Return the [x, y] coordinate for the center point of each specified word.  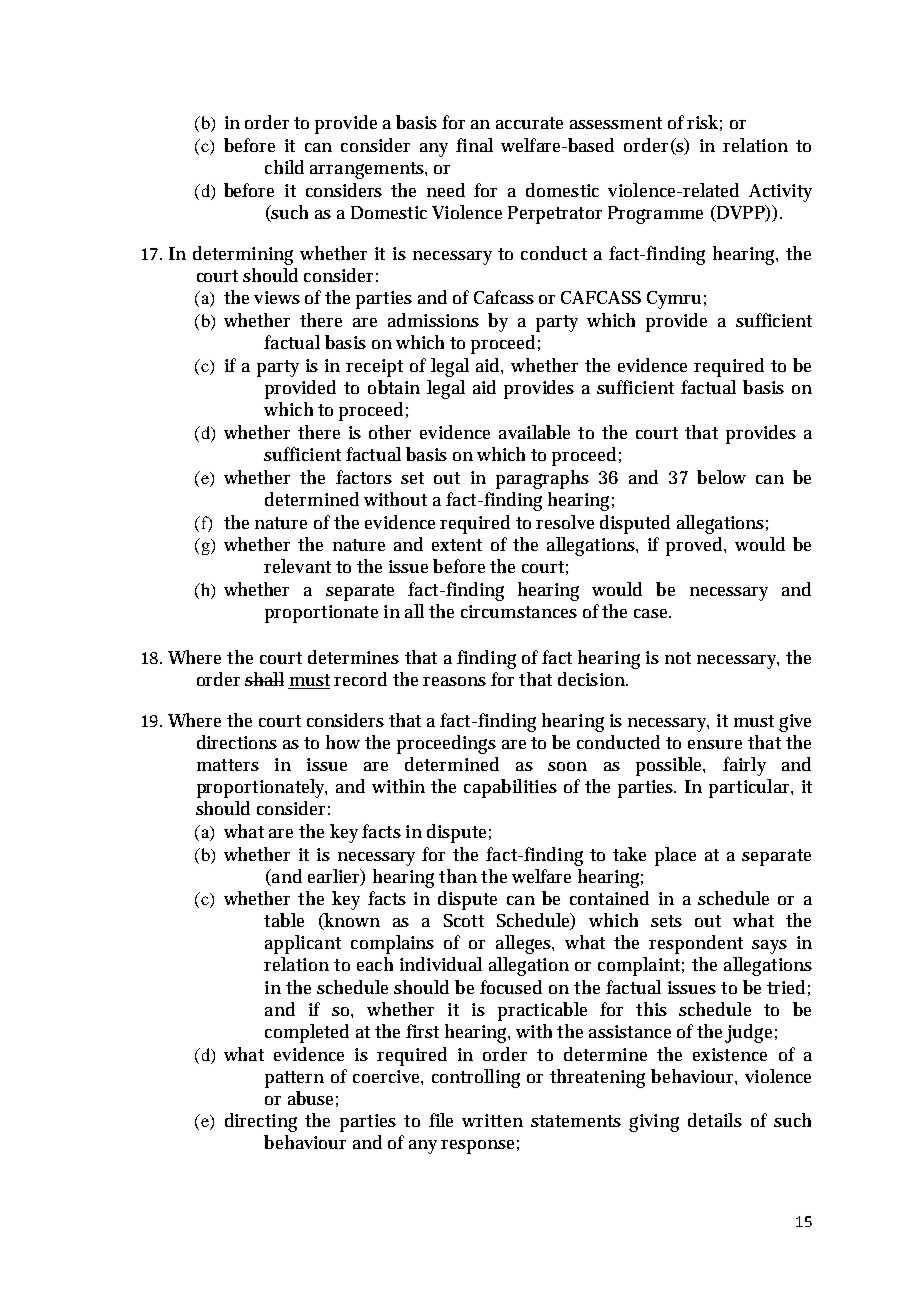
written [492, 1120]
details [715, 1120]
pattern [294, 1079]
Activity [780, 193]
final [474, 145]
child [284, 167]
